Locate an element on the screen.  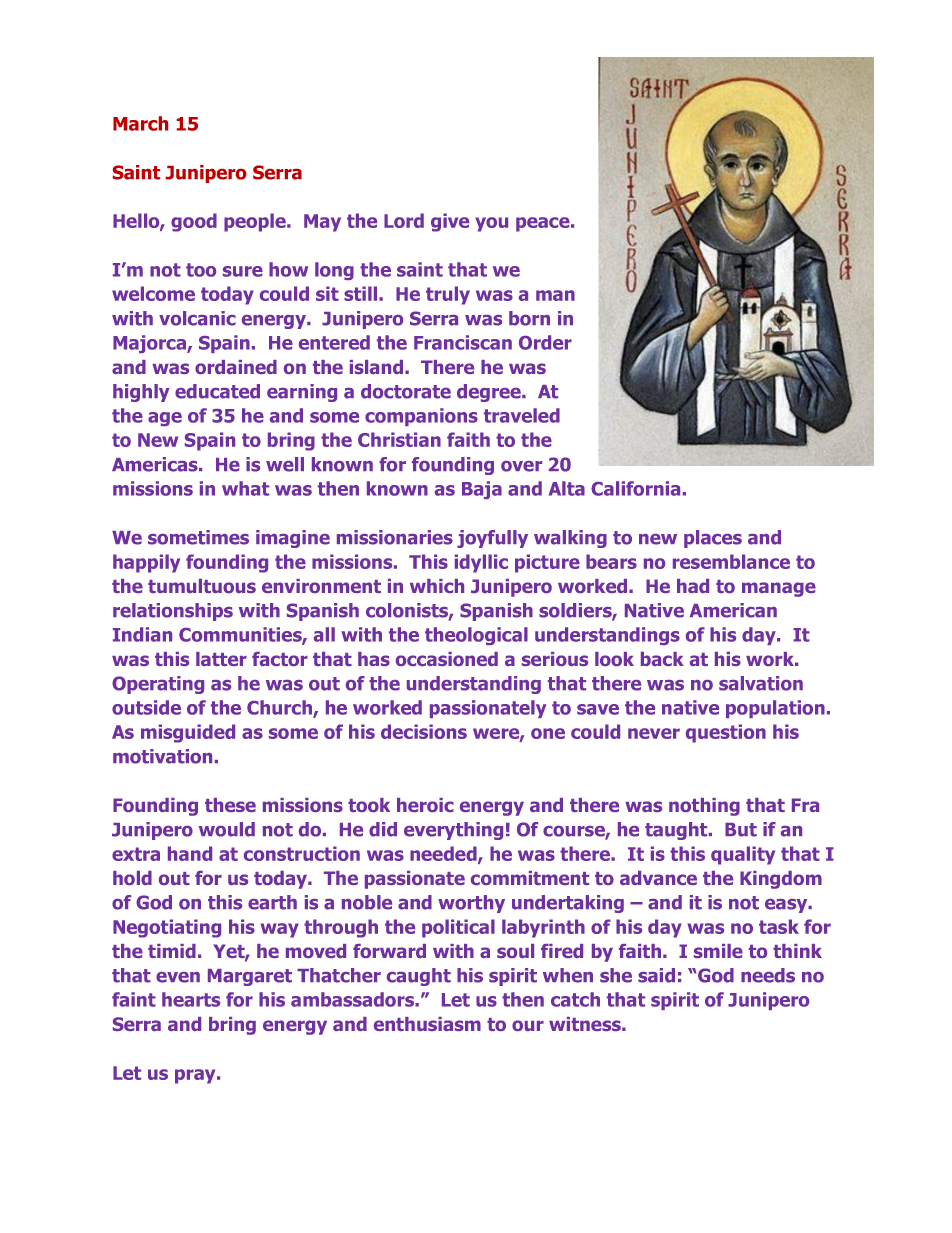
resemblance is located at coordinates (731, 561).
